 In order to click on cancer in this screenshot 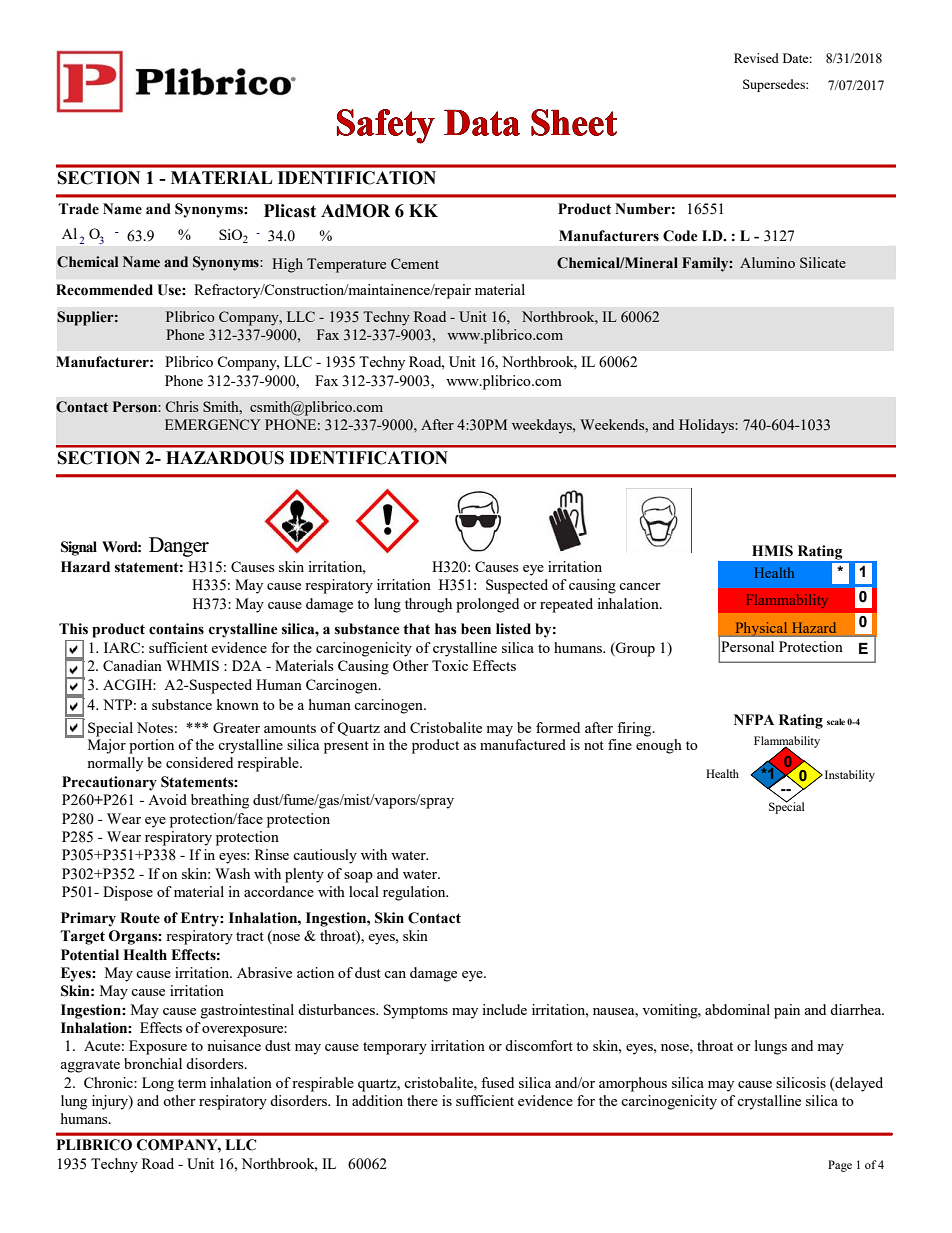, I will do `click(640, 586)`.
